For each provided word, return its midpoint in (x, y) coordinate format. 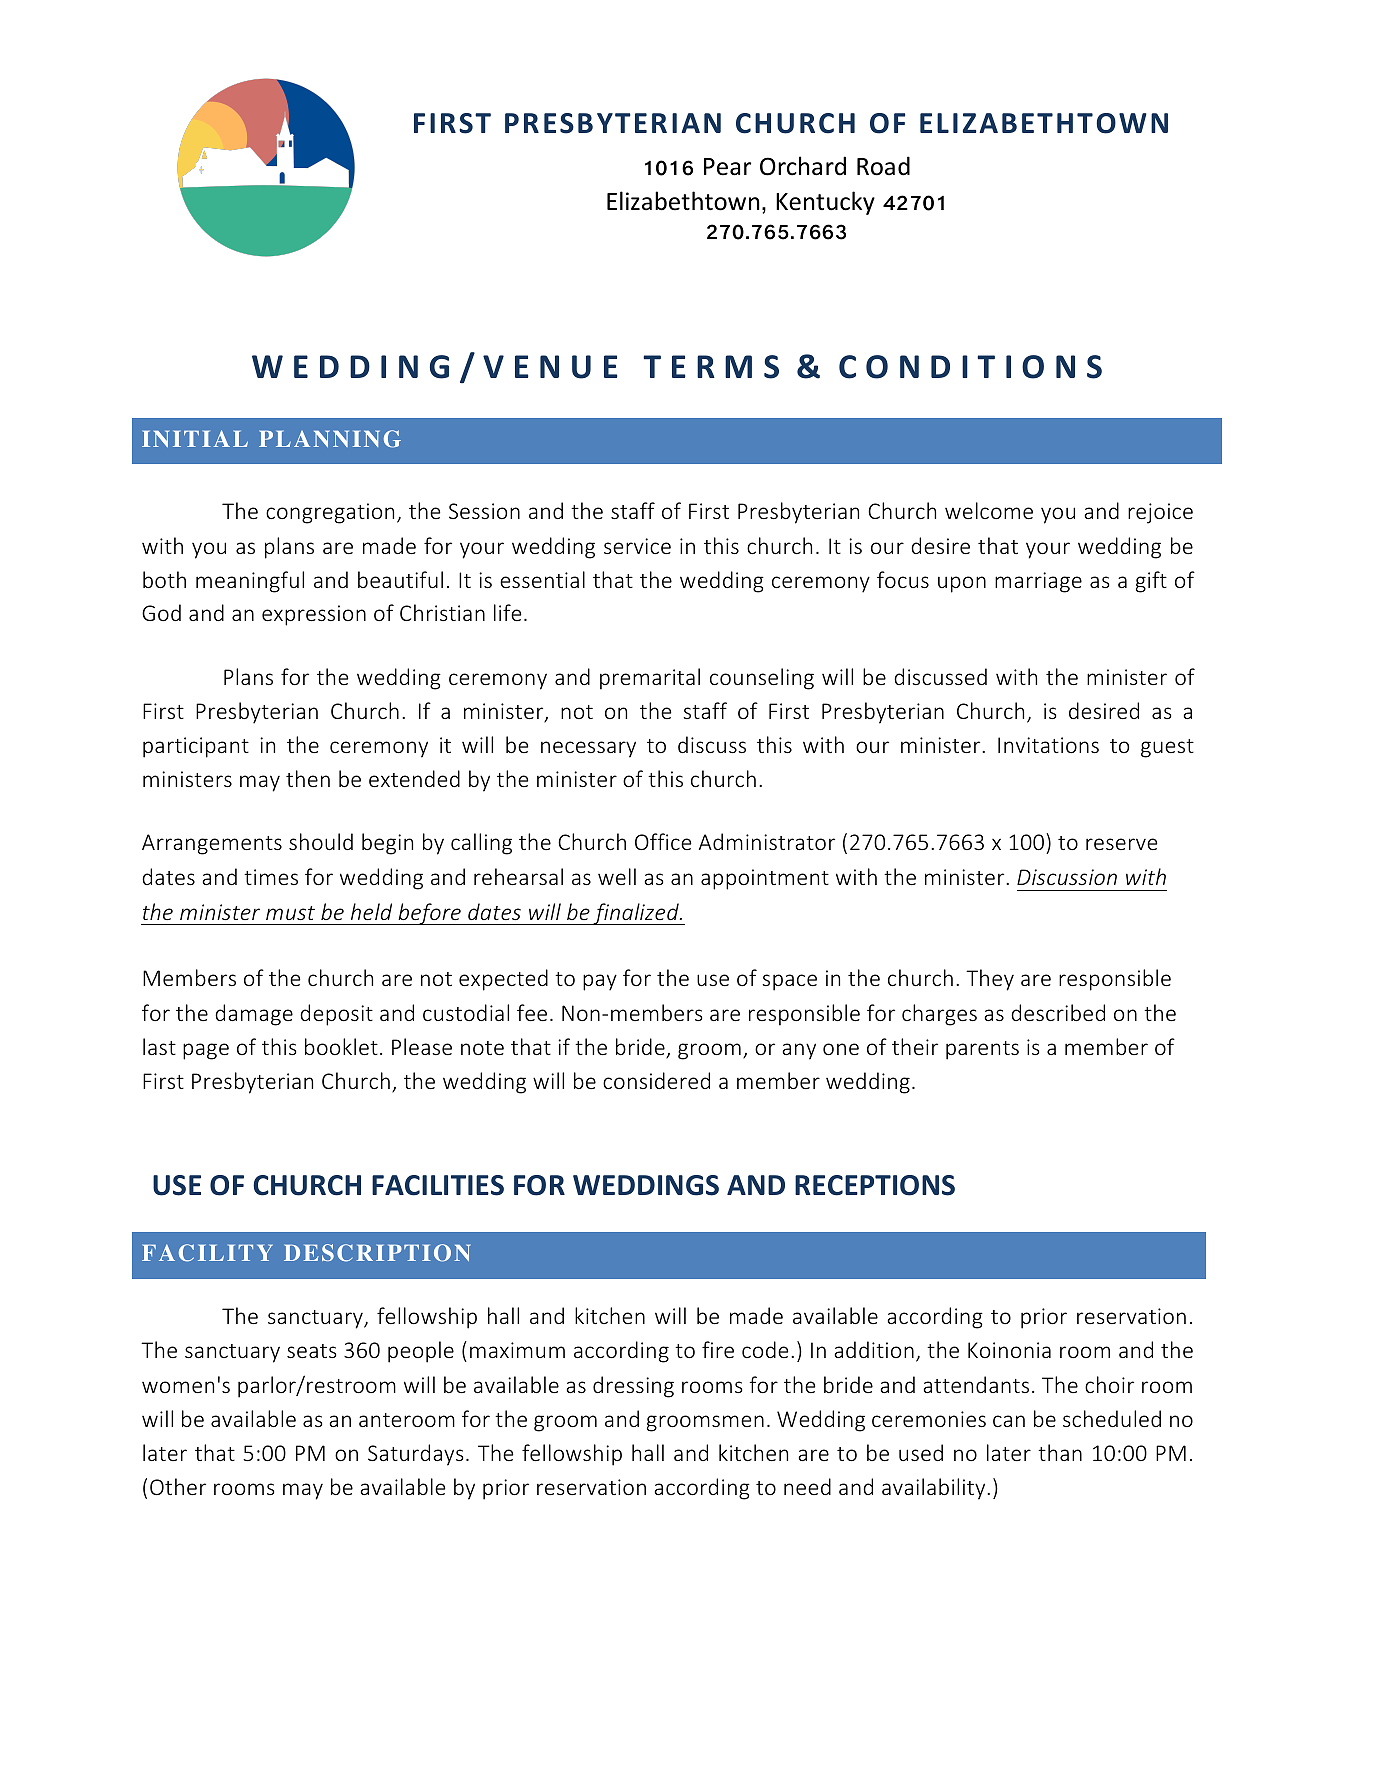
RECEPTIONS (875, 1185)
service (637, 546)
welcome (989, 510)
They (990, 980)
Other (178, 1486)
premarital (650, 679)
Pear (727, 167)
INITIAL (195, 438)
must (290, 913)
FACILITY (207, 1253)
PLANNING (330, 439)
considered (656, 1080)
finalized (636, 914)
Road (883, 166)
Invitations (1048, 745)
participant (196, 747)
